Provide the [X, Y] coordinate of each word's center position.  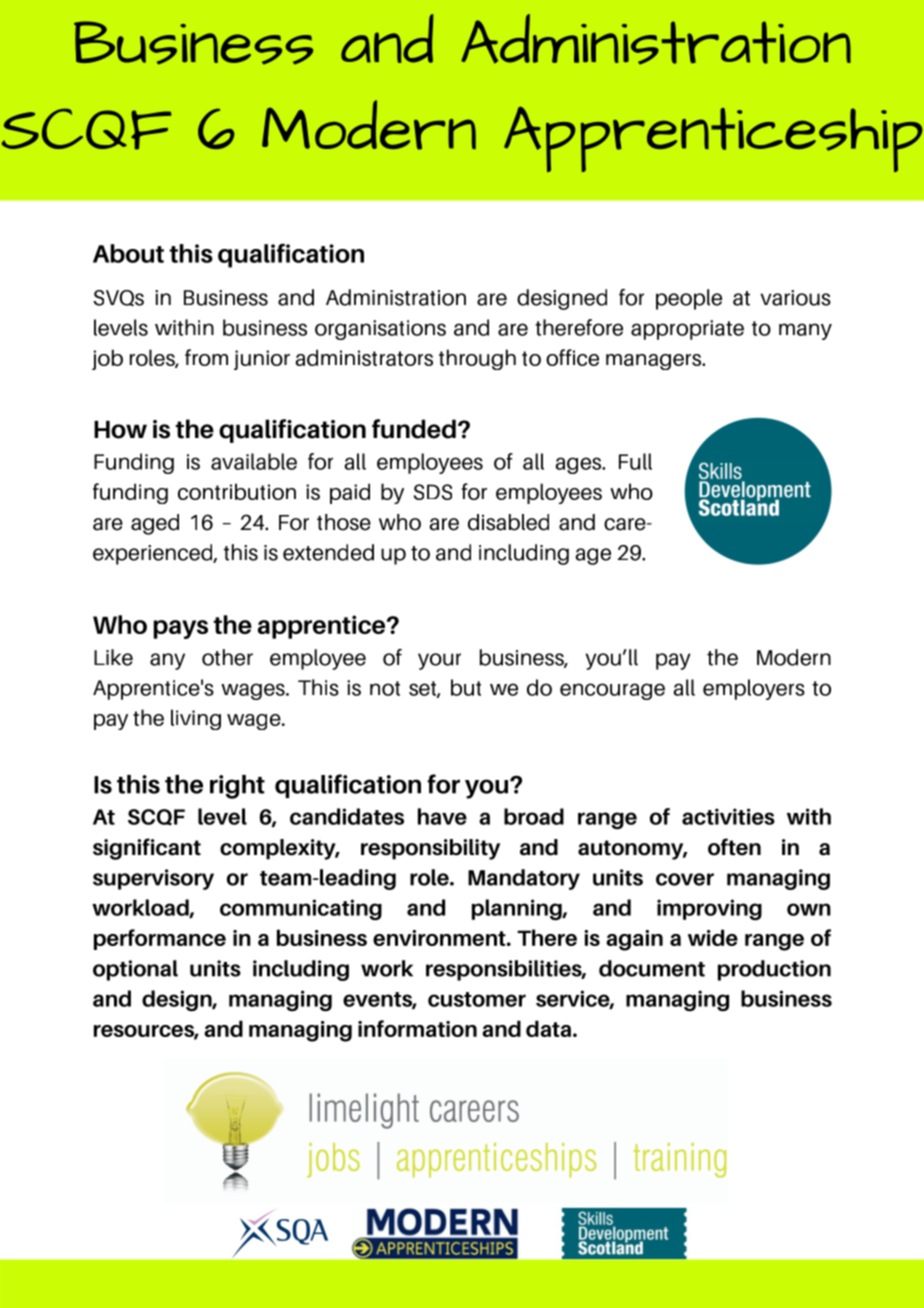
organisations [380, 330]
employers [754, 689]
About [128, 253]
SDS [433, 492]
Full [635, 461]
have [442, 816]
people [689, 299]
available [254, 461]
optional [135, 970]
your [439, 661]
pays [181, 629]
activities [728, 816]
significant [147, 849]
